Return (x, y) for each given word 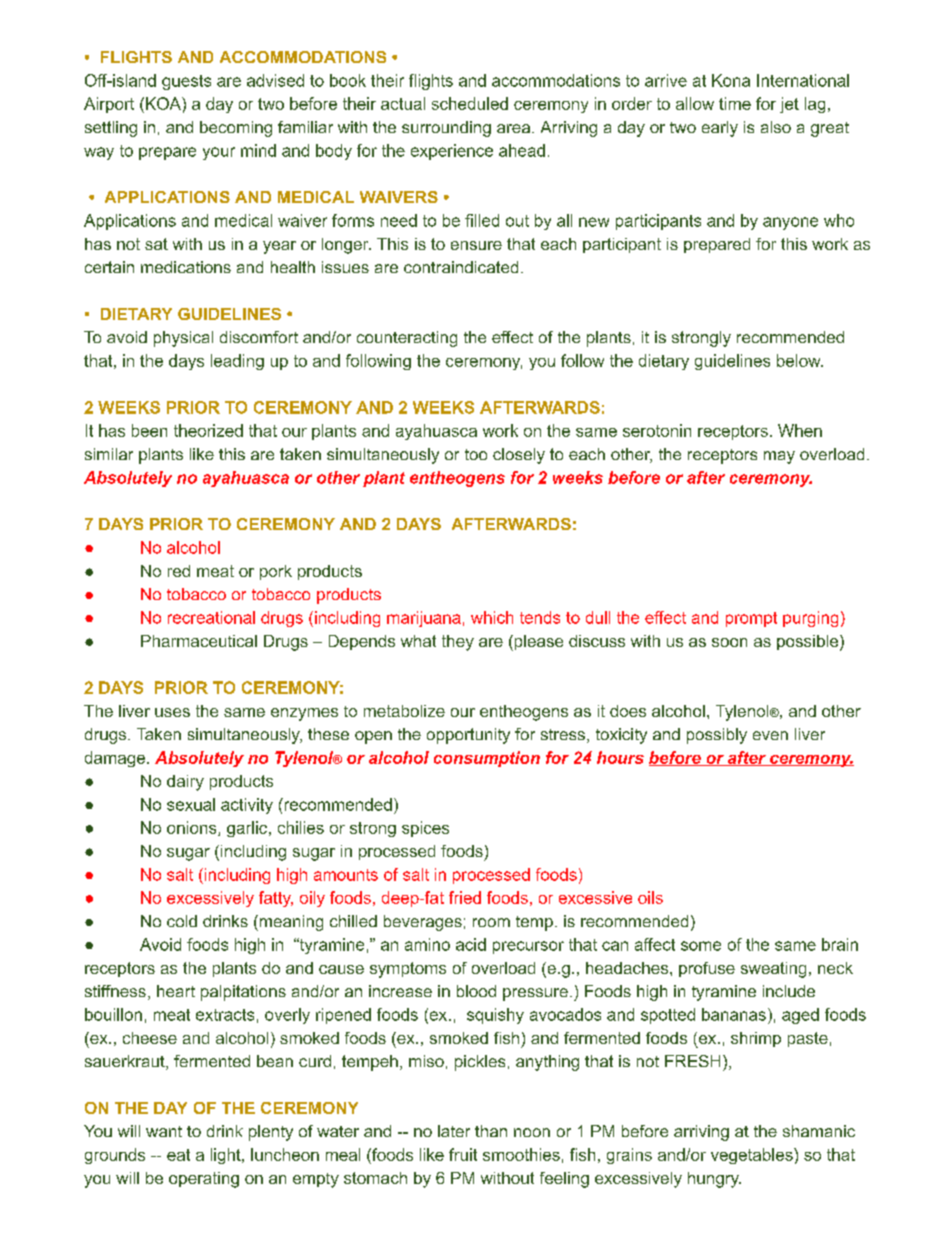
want (164, 1131)
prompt (751, 619)
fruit (463, 1154)
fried (465, 897)
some (701, 946)
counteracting (407, 339)
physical (183, 339)
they (458, 643)
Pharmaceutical (199, 641)
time (735, 103)
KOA (164, 103)
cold (182, 921)
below (800, 360)
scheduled (470, 103)
